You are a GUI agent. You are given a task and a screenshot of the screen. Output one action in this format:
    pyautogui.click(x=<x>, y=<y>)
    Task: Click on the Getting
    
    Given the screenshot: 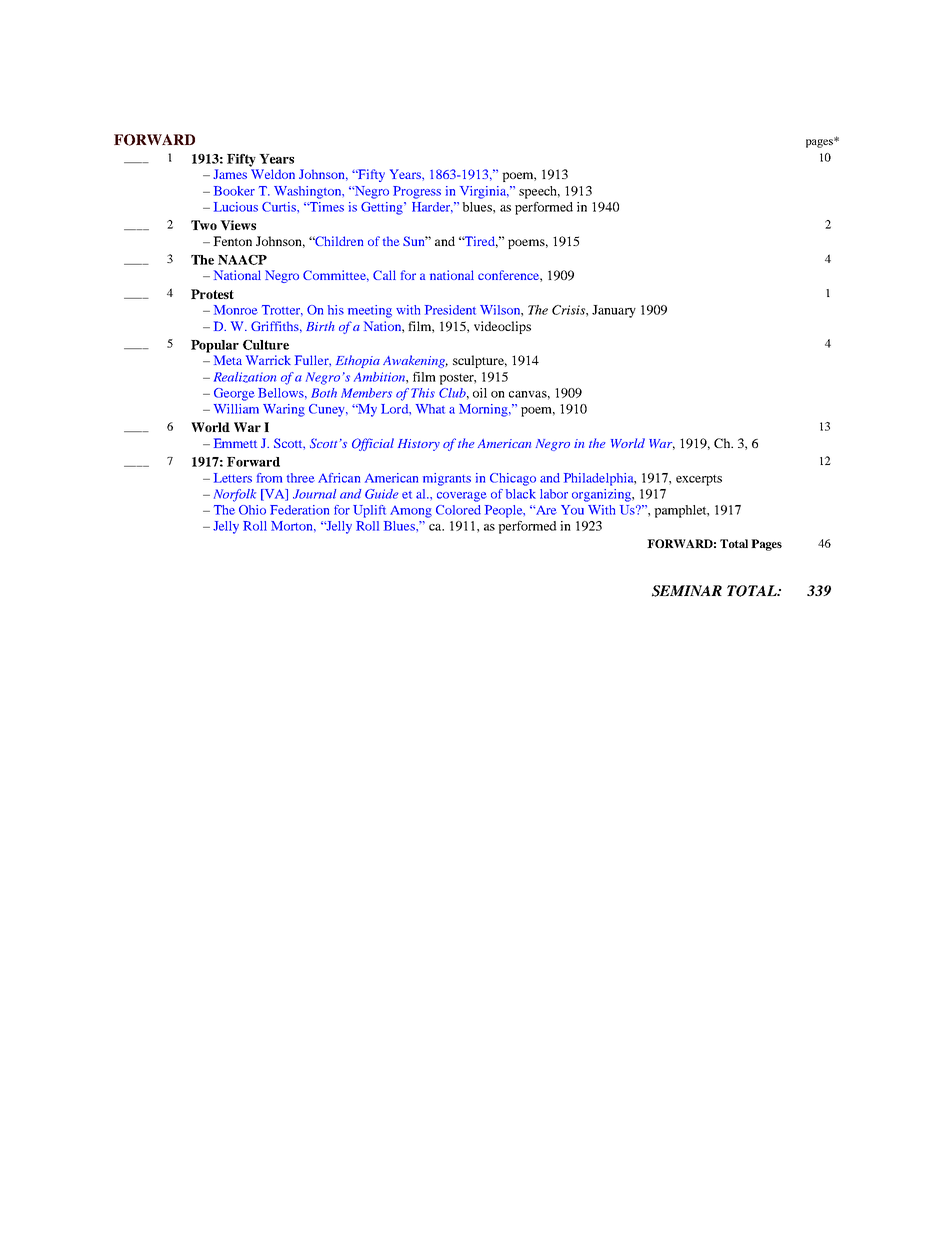 What is the action you would take?
    pyautogui.click(x=383, y=208)
